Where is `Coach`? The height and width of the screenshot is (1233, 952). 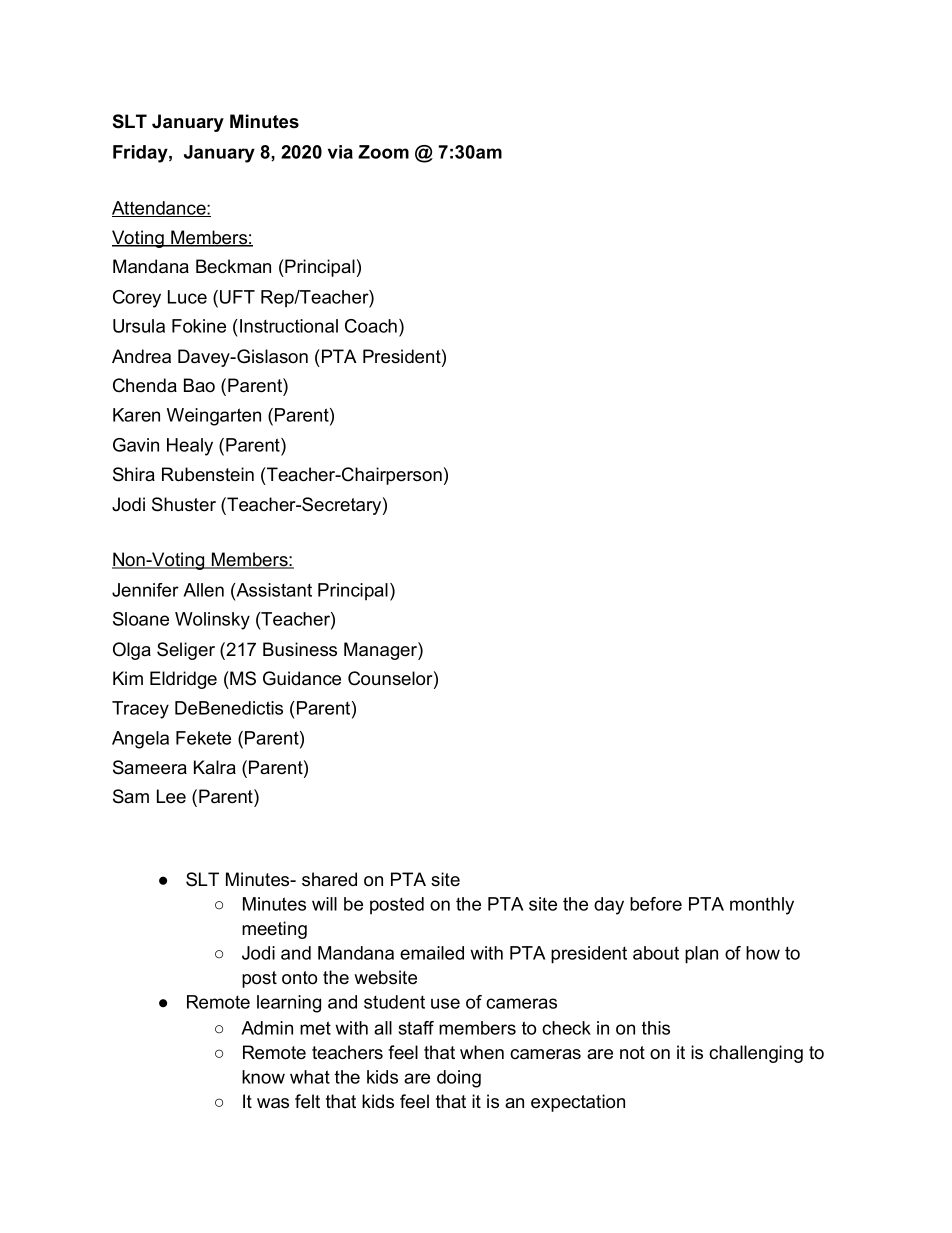 Coach is located at coordinates (371, 326).
